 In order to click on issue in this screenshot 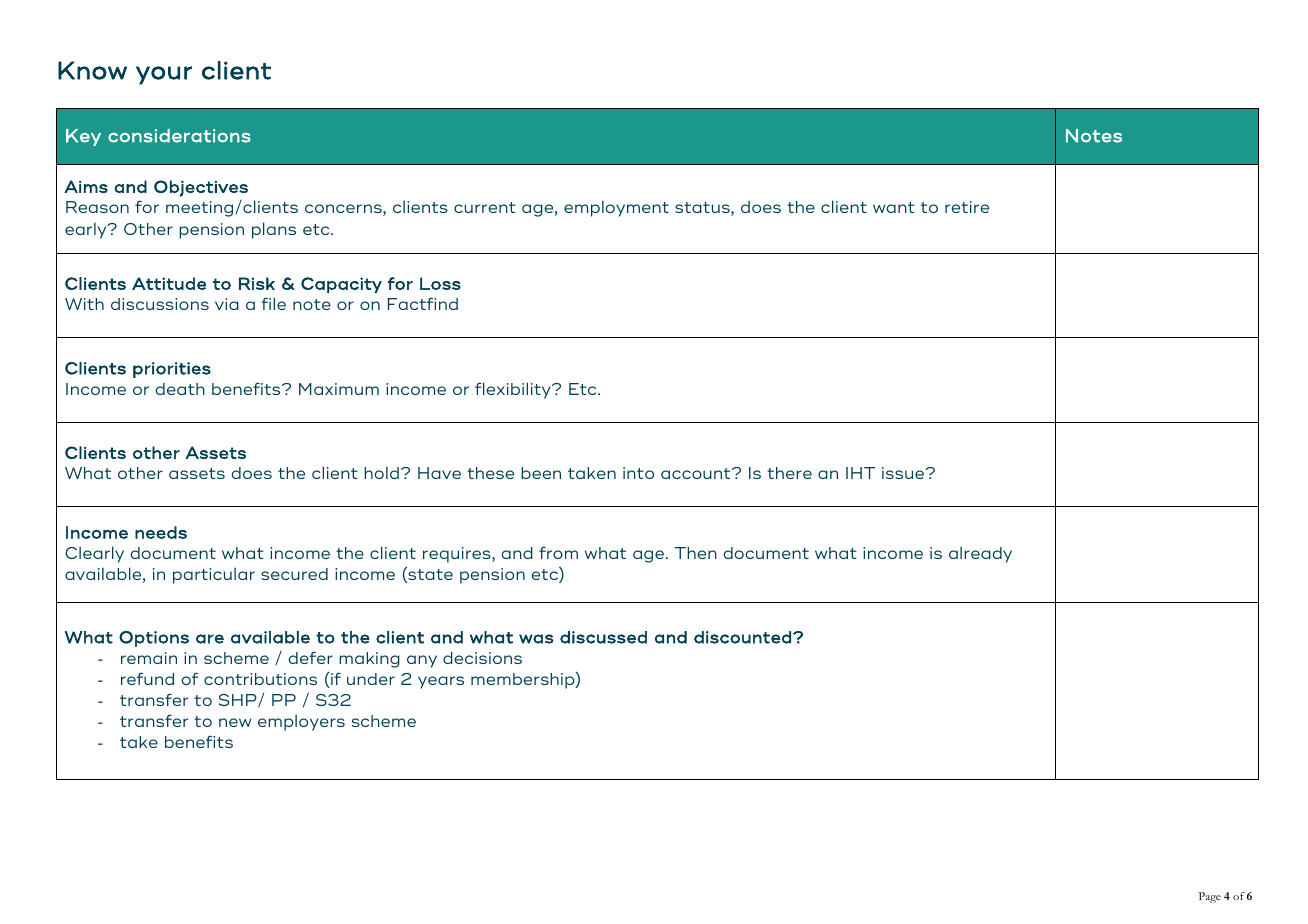, I will do `click(904, 473)`.
